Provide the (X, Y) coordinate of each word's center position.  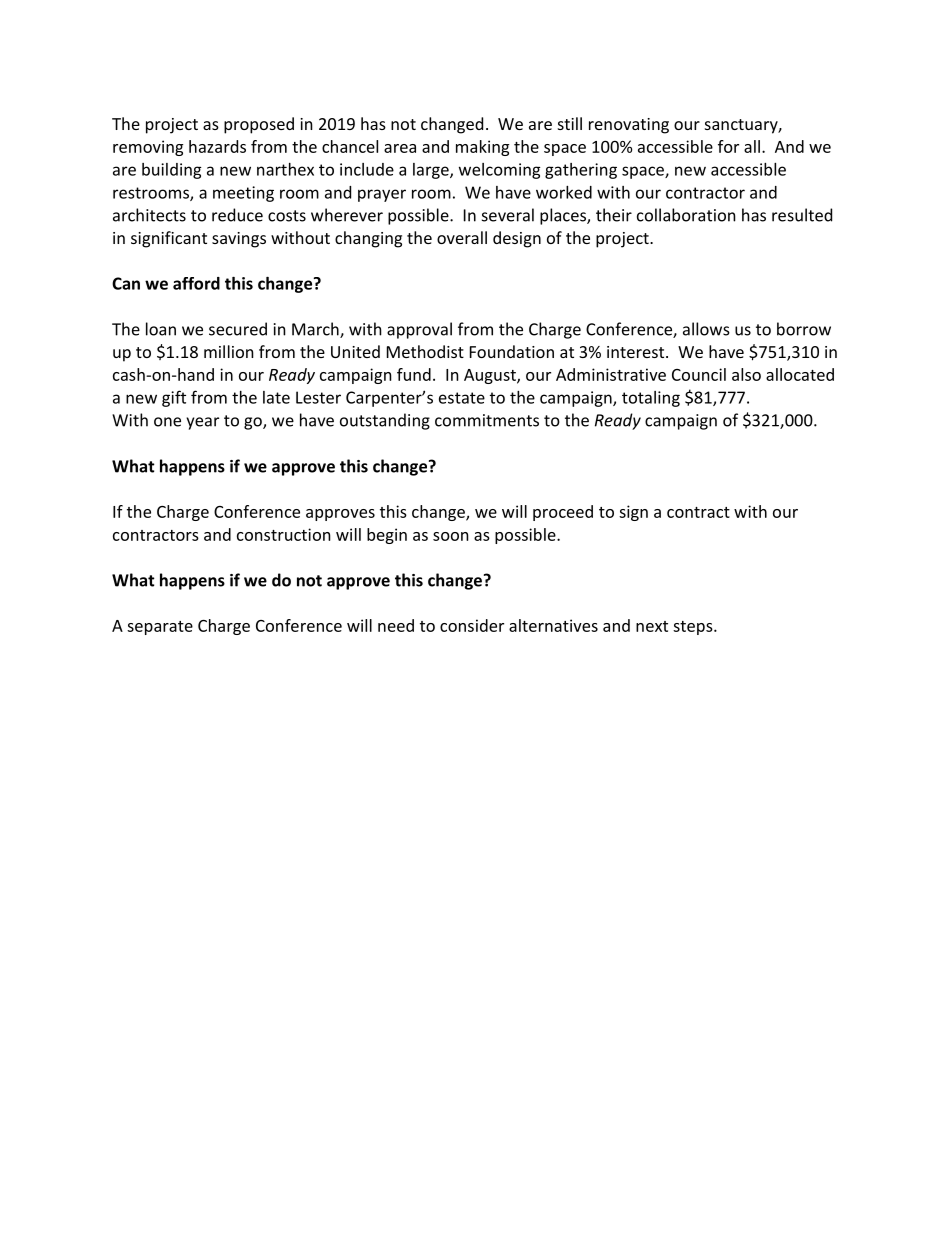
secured (238, 329)
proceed (563, 513)
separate (160, 628)
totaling (651, 399)
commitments (487, 420)
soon (451, 536)
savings (239, 240)
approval (419, 330)
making (482, 148)
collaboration (686, 215)
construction (284, 534)
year (202, 423)
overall (462, 237)
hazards (217, 146)
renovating (629, 126)
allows (706, 329)
